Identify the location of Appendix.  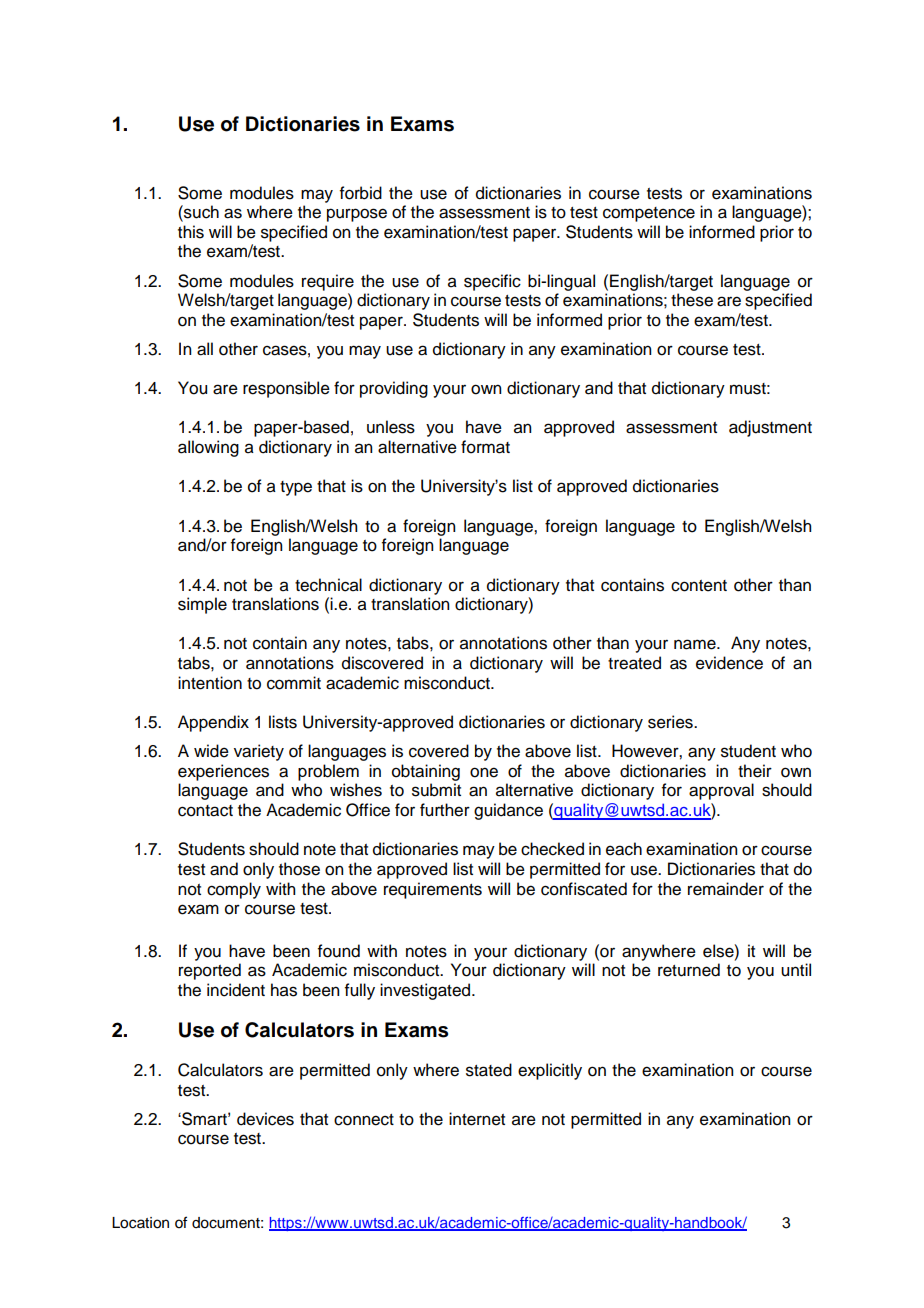
(213, 723).
